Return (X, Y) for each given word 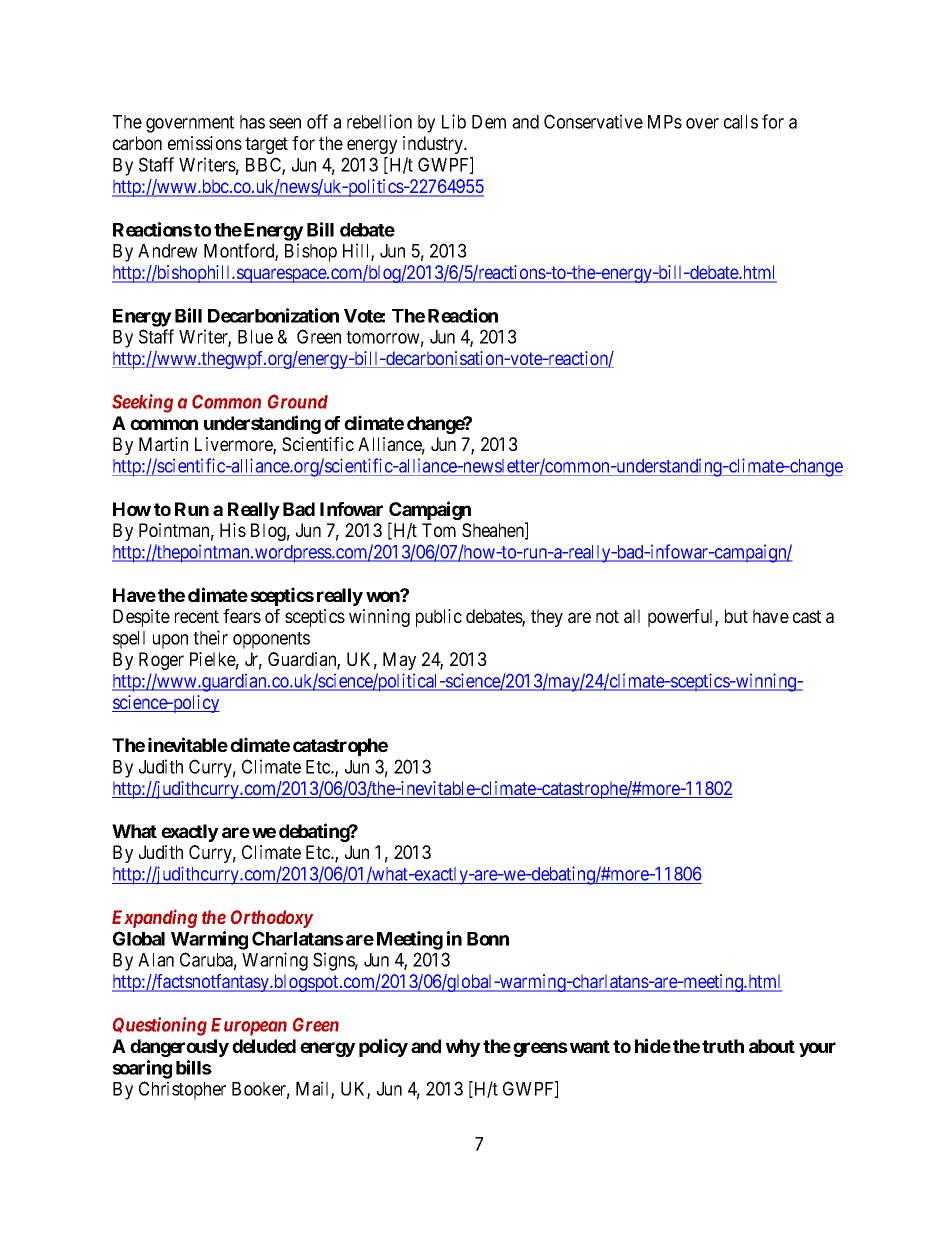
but (736, 616)
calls (741, 122)
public (439, 618)
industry (434, 145)
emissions (205, 143)
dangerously (179, 1048)
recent (197, 616)
